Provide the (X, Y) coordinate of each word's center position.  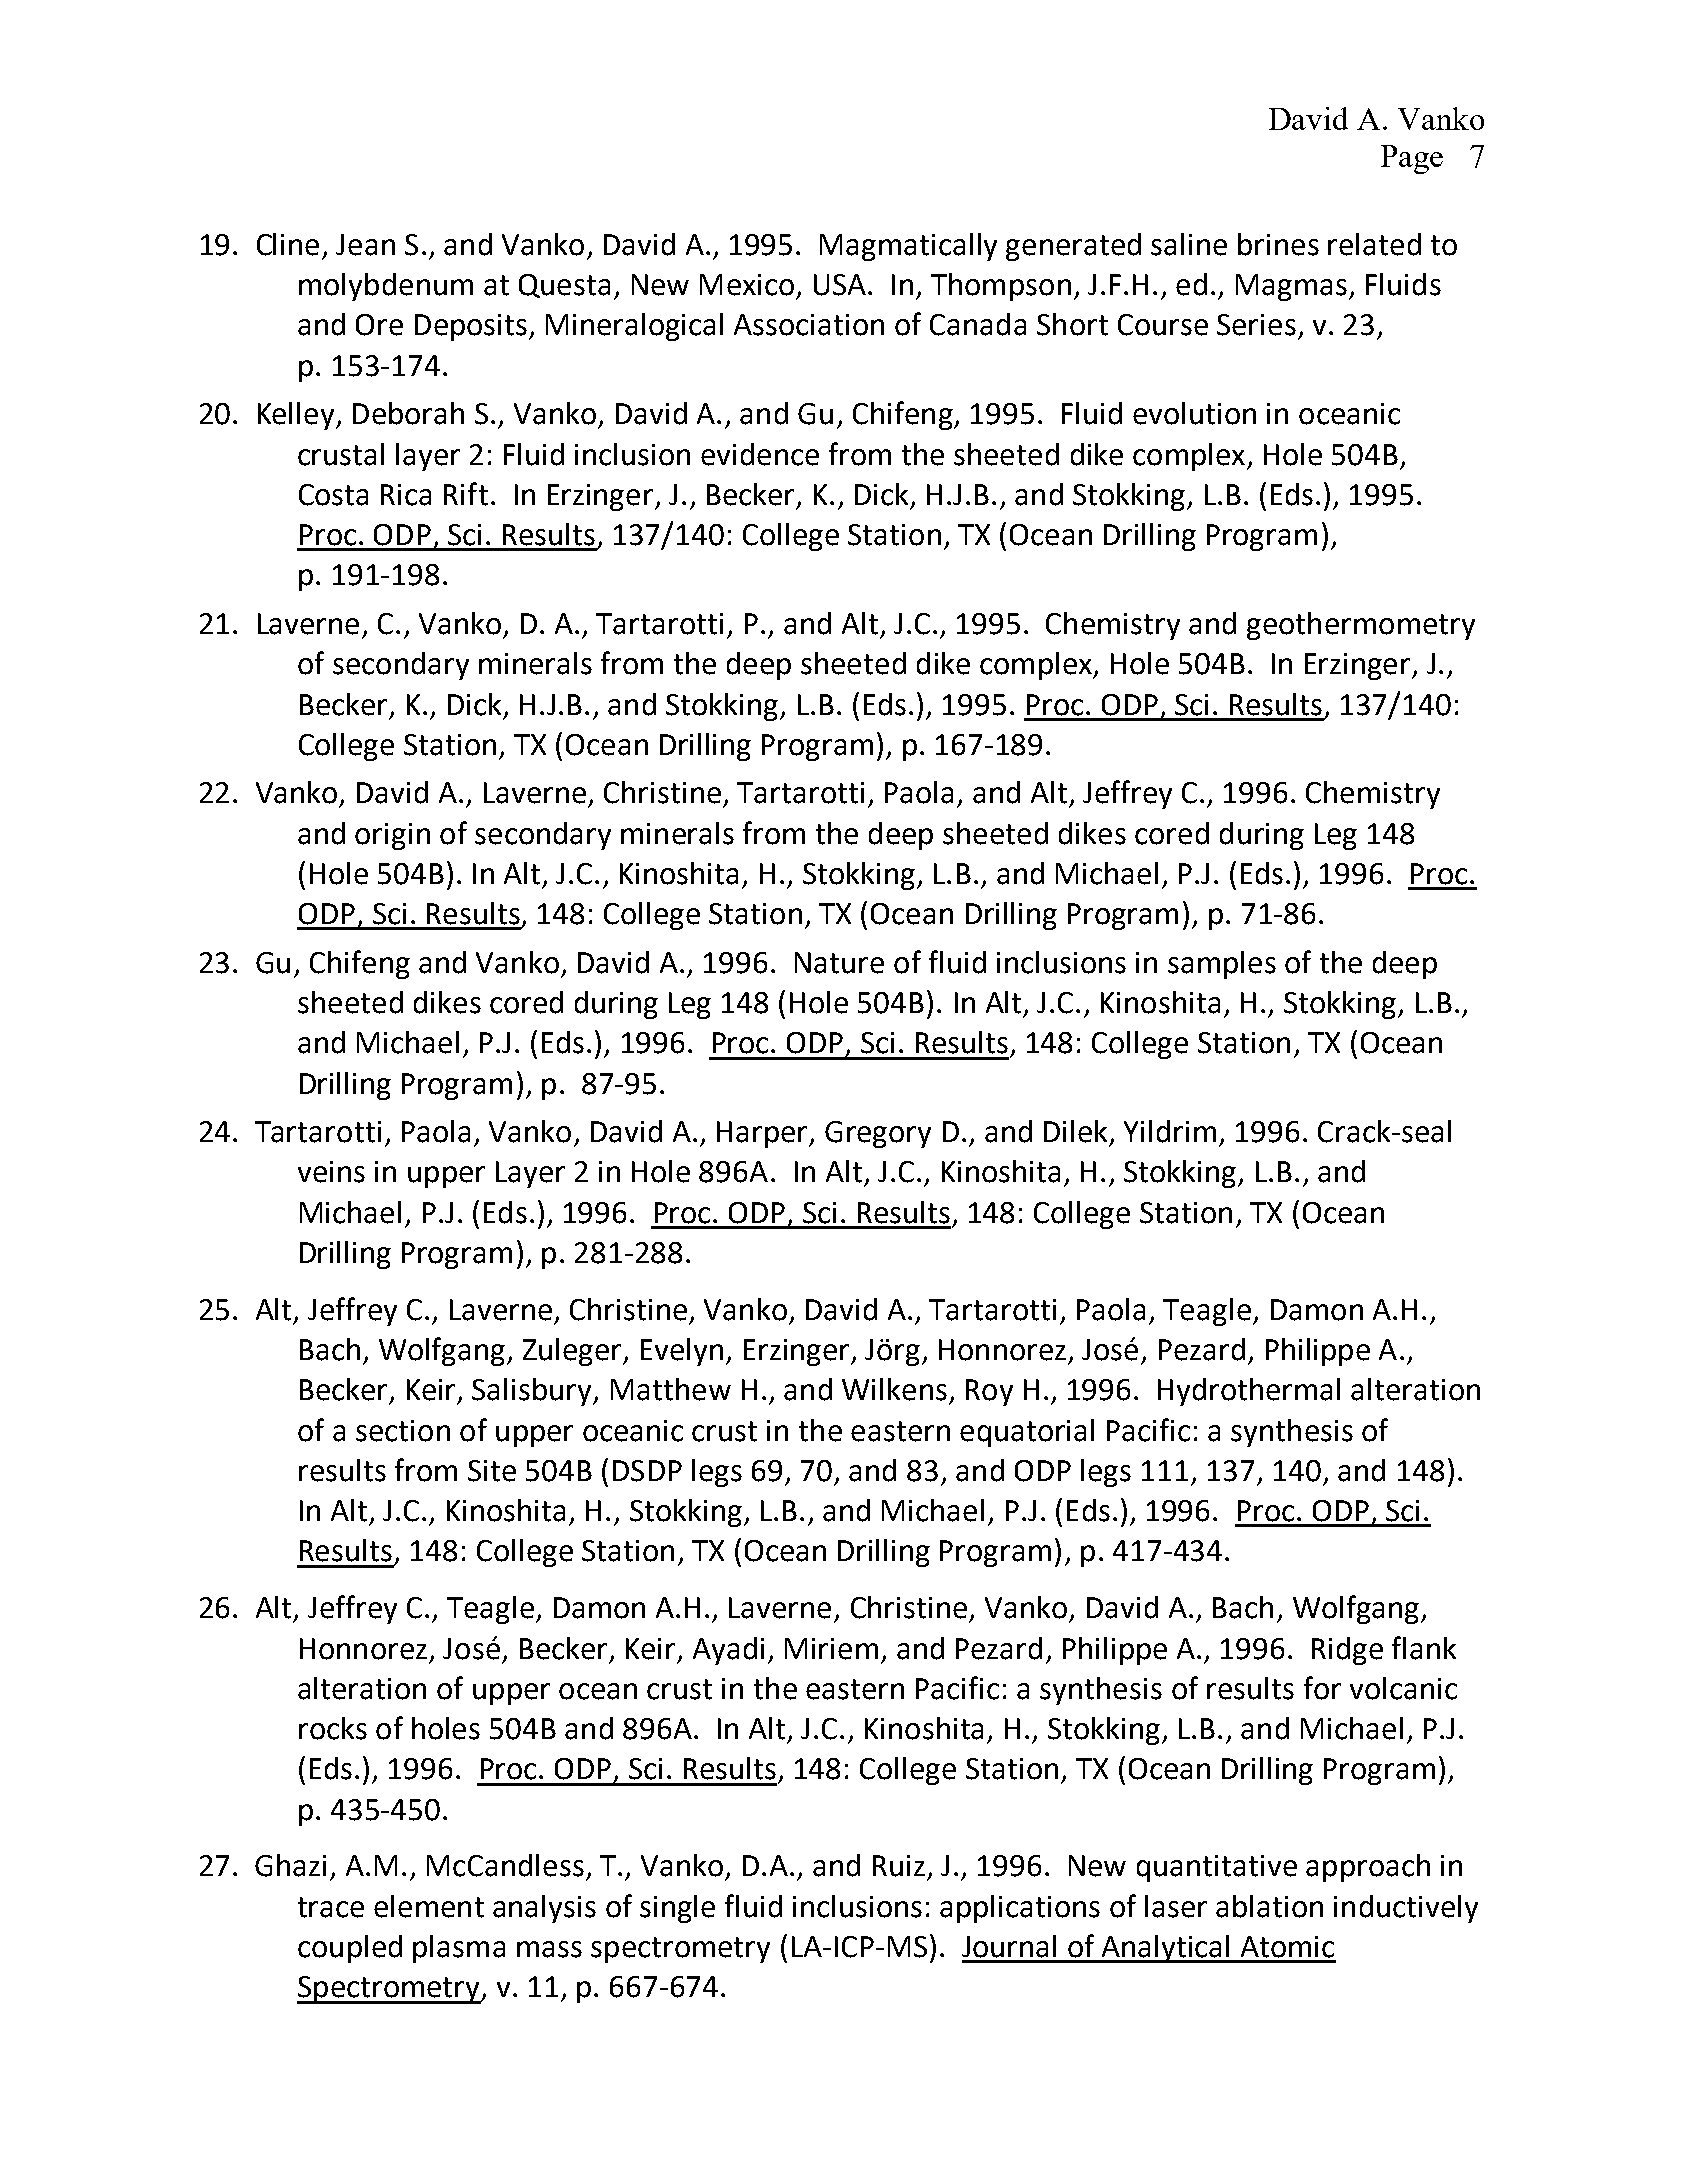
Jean (365, 245)
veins (331, 1172)
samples (1222, 965)
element (429, 1906)
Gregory (878, 1134)
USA (840, 285)
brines (1278, 244)
